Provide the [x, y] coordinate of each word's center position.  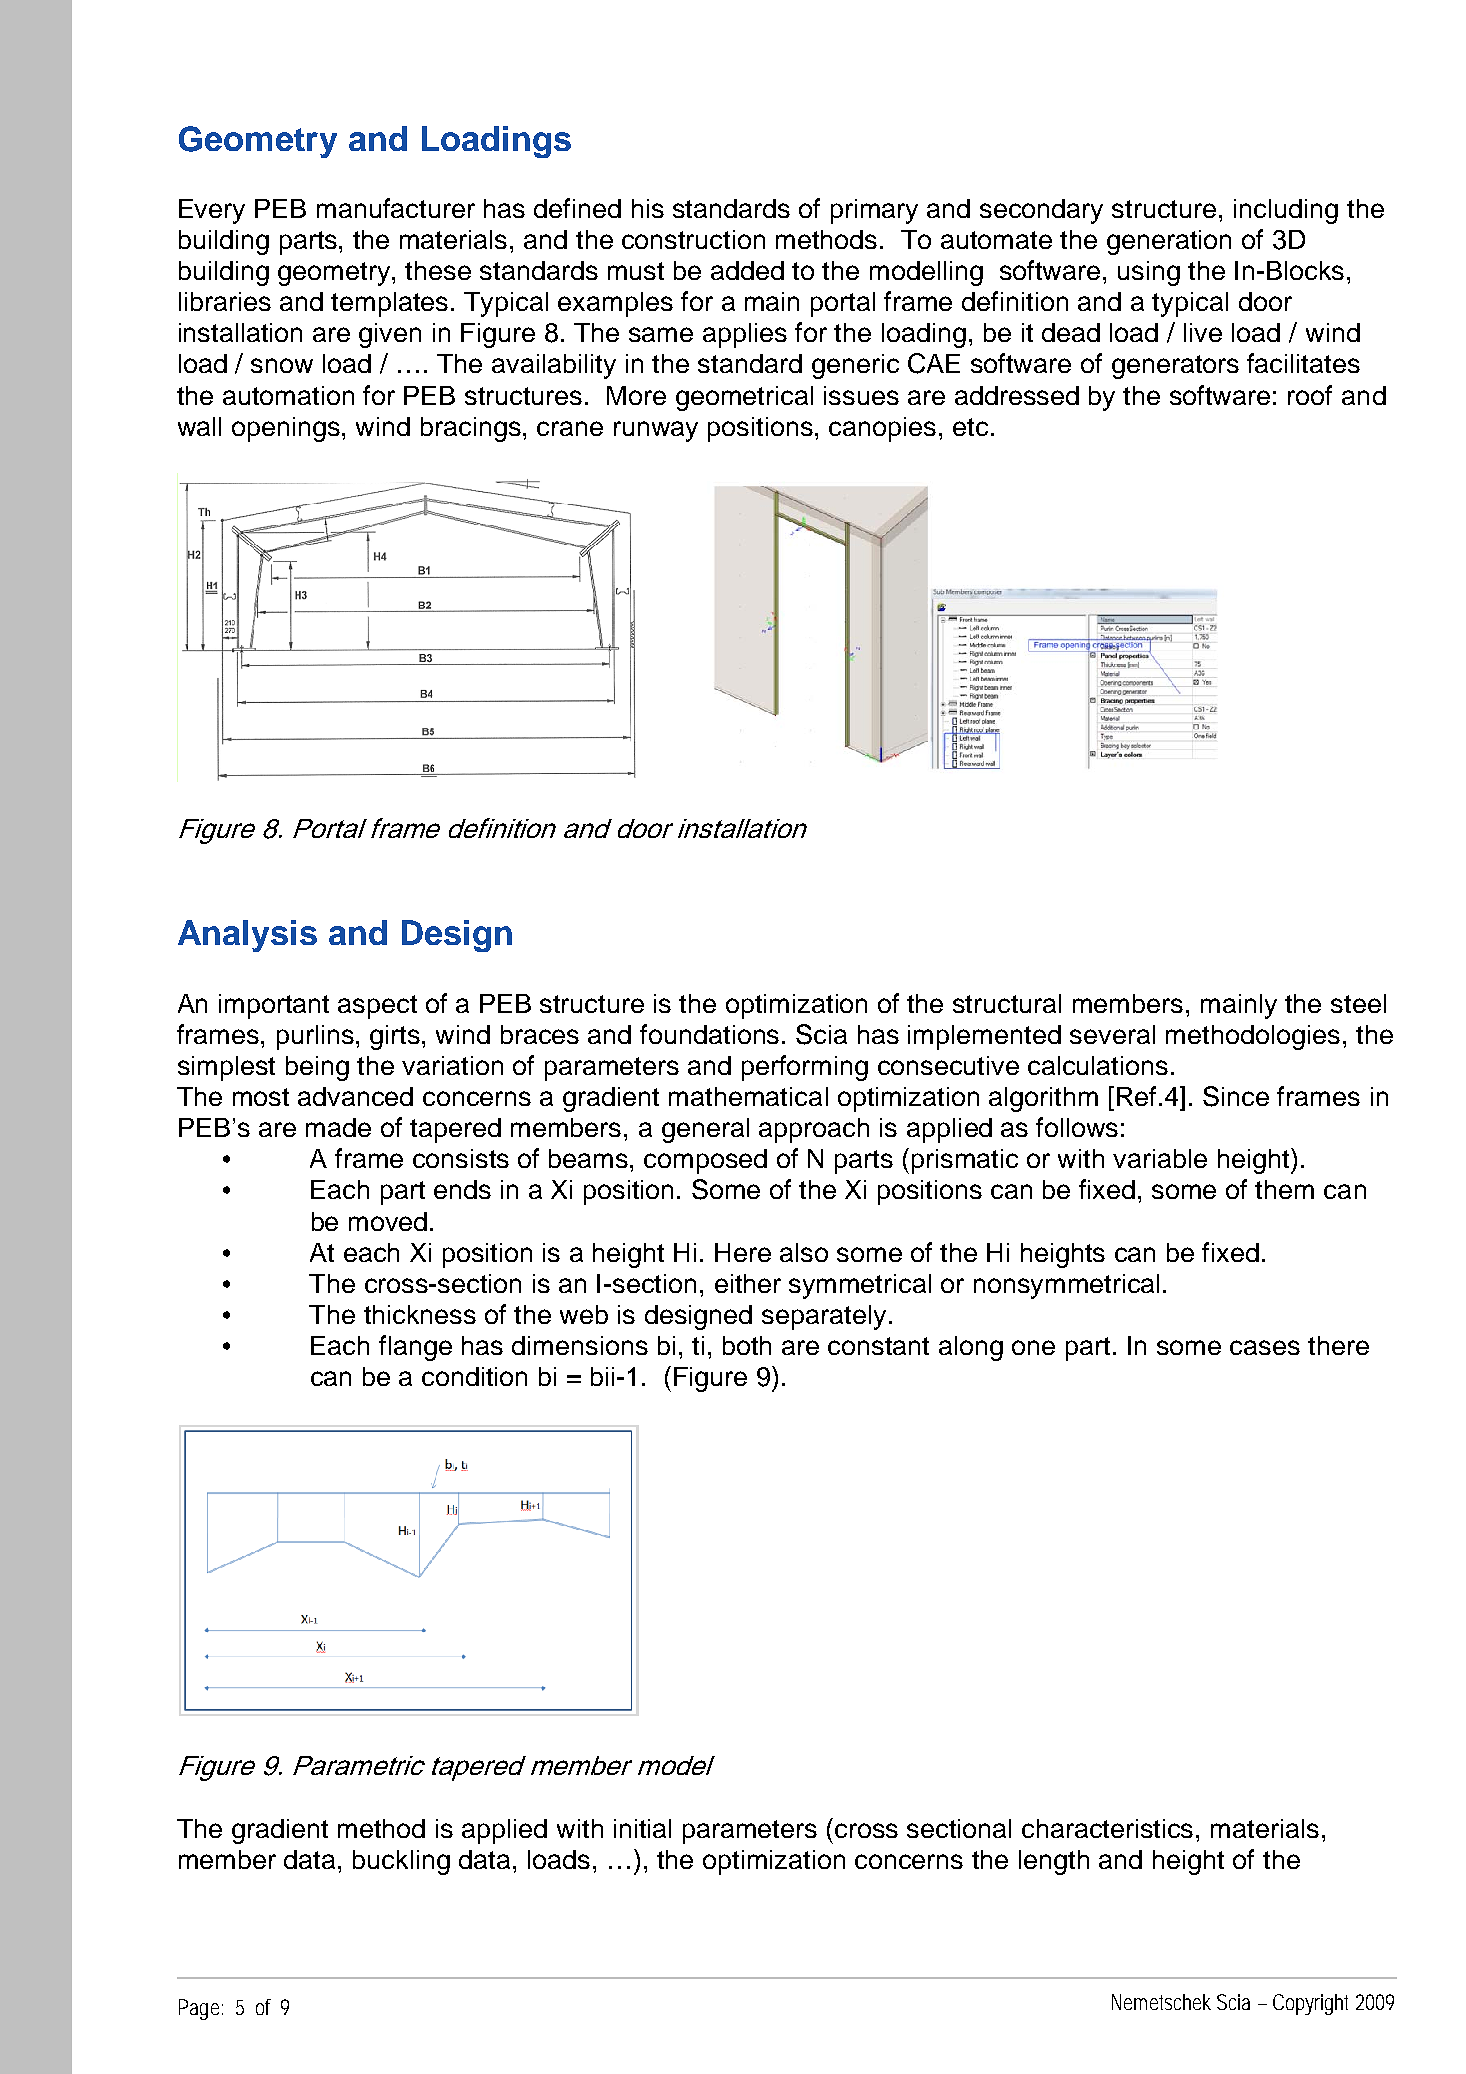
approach [814, 1130]
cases [1265, 1347]
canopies [882, 429]
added [747, 270]
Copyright [1310, 2004]
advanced [355, 1096]
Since [1236, 1096]
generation [1169, 242]
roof [1310, 395]
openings [287, 429]
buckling [401, 1862]
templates [389, 304]
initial [642, 1828]
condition [474, 1376]
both [747, 1345]
